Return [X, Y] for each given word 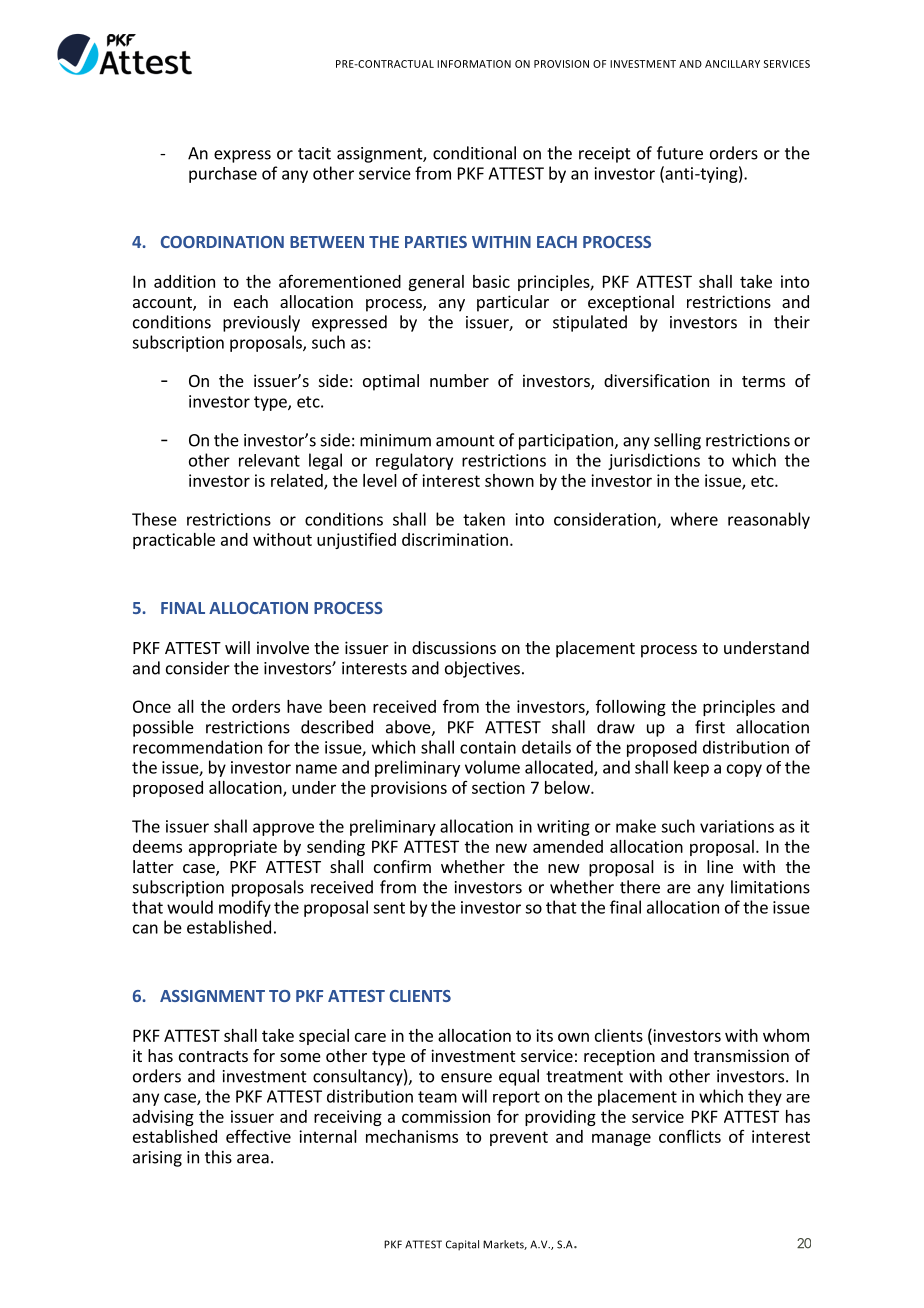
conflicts [690, 1136]
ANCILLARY [732, 64]
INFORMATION [474, 64]
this [218, 1157]
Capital [462, 1245]
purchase [223, 175]
